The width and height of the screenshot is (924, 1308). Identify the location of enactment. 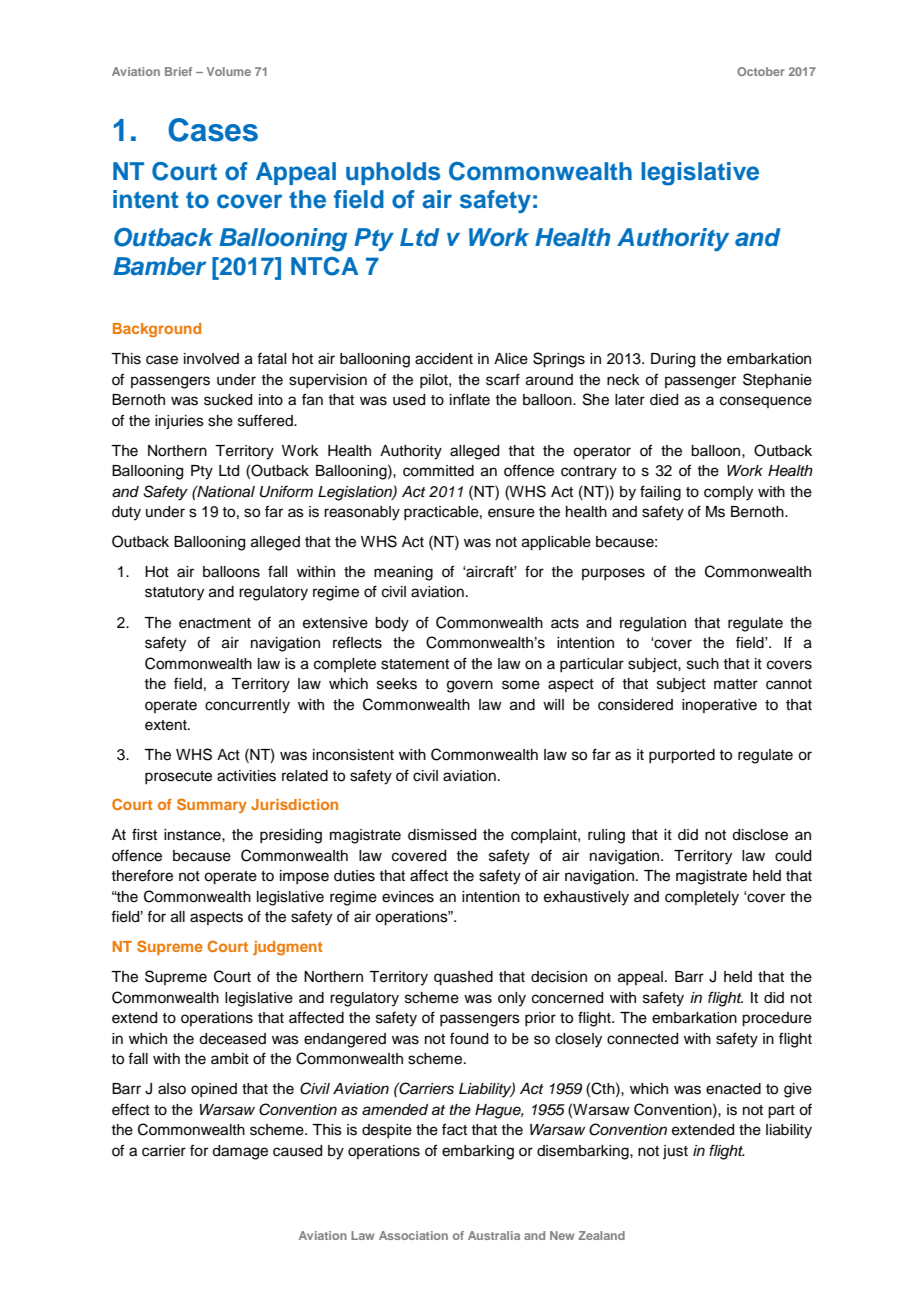
(215, 623).
